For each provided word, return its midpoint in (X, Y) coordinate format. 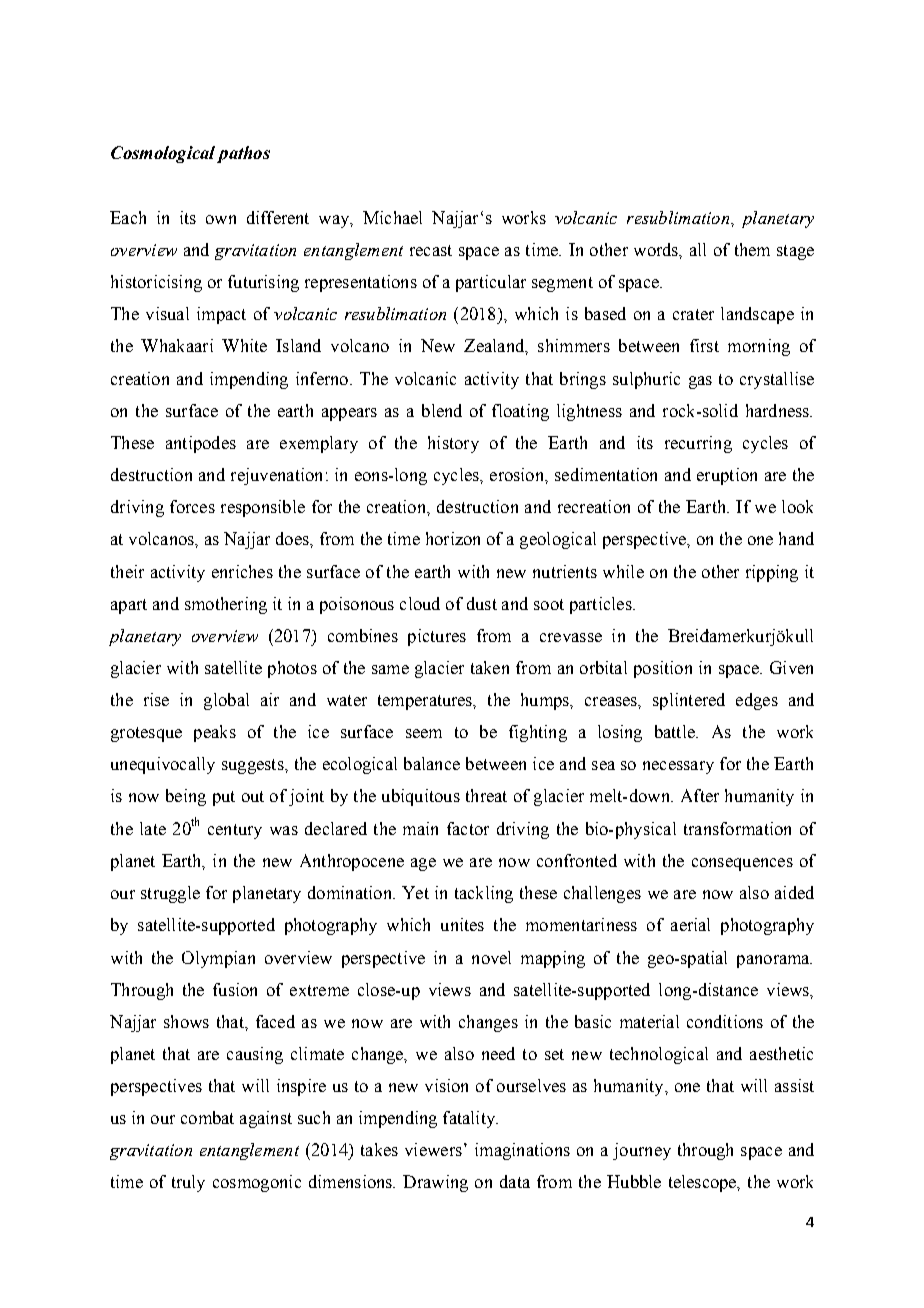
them (752, 249)
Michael (392, 217)
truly (188, 1183)
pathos (243, 154)
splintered (689, 701)
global (226, 701)
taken (490, 667)
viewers (433, 1149)
